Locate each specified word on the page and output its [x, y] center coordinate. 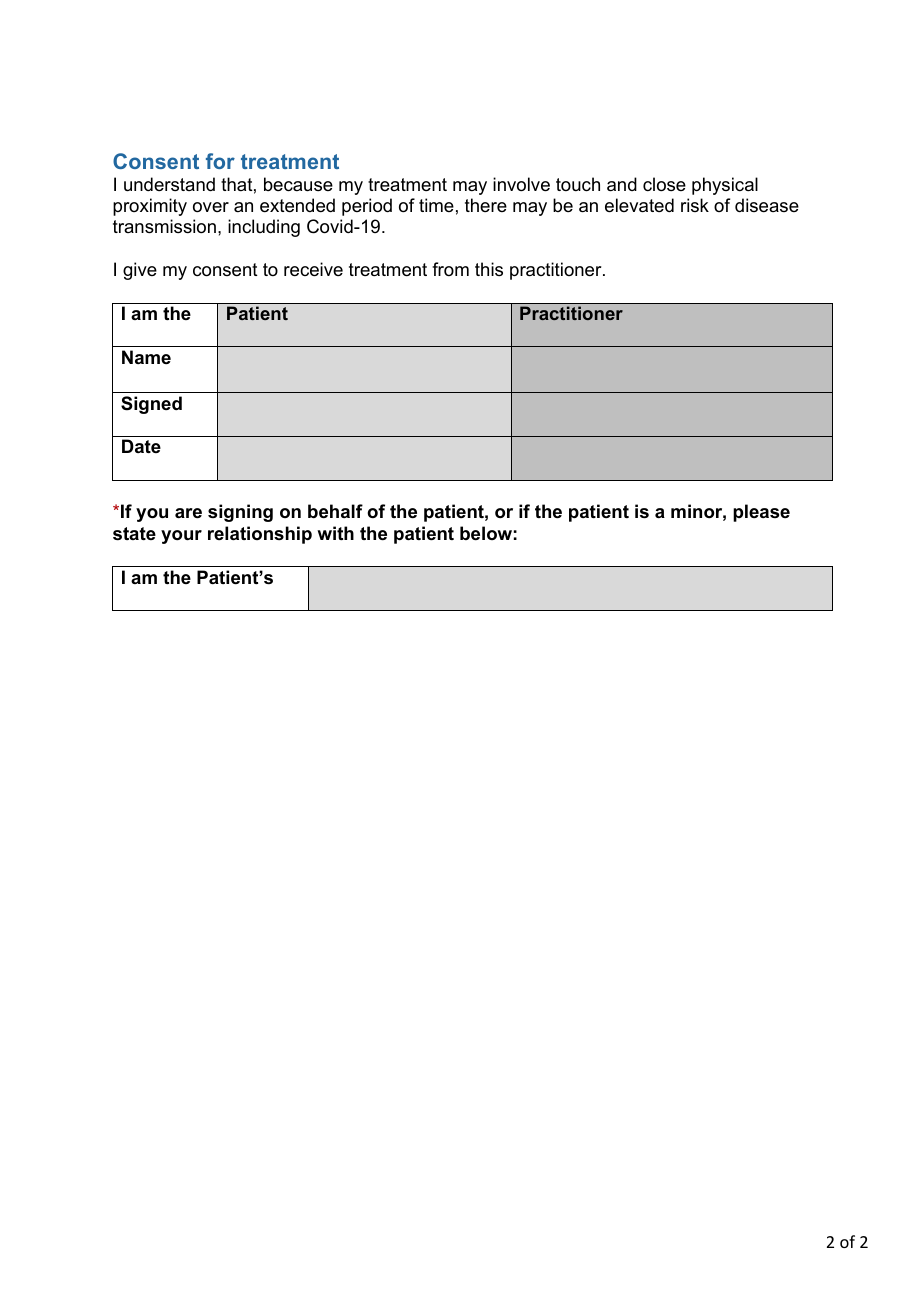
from [450, 269]
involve [521, 184]
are [188, 513]
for [220, 161]
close [664, 184]
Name [146, 357]
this [489, 269]
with [335, 533]
